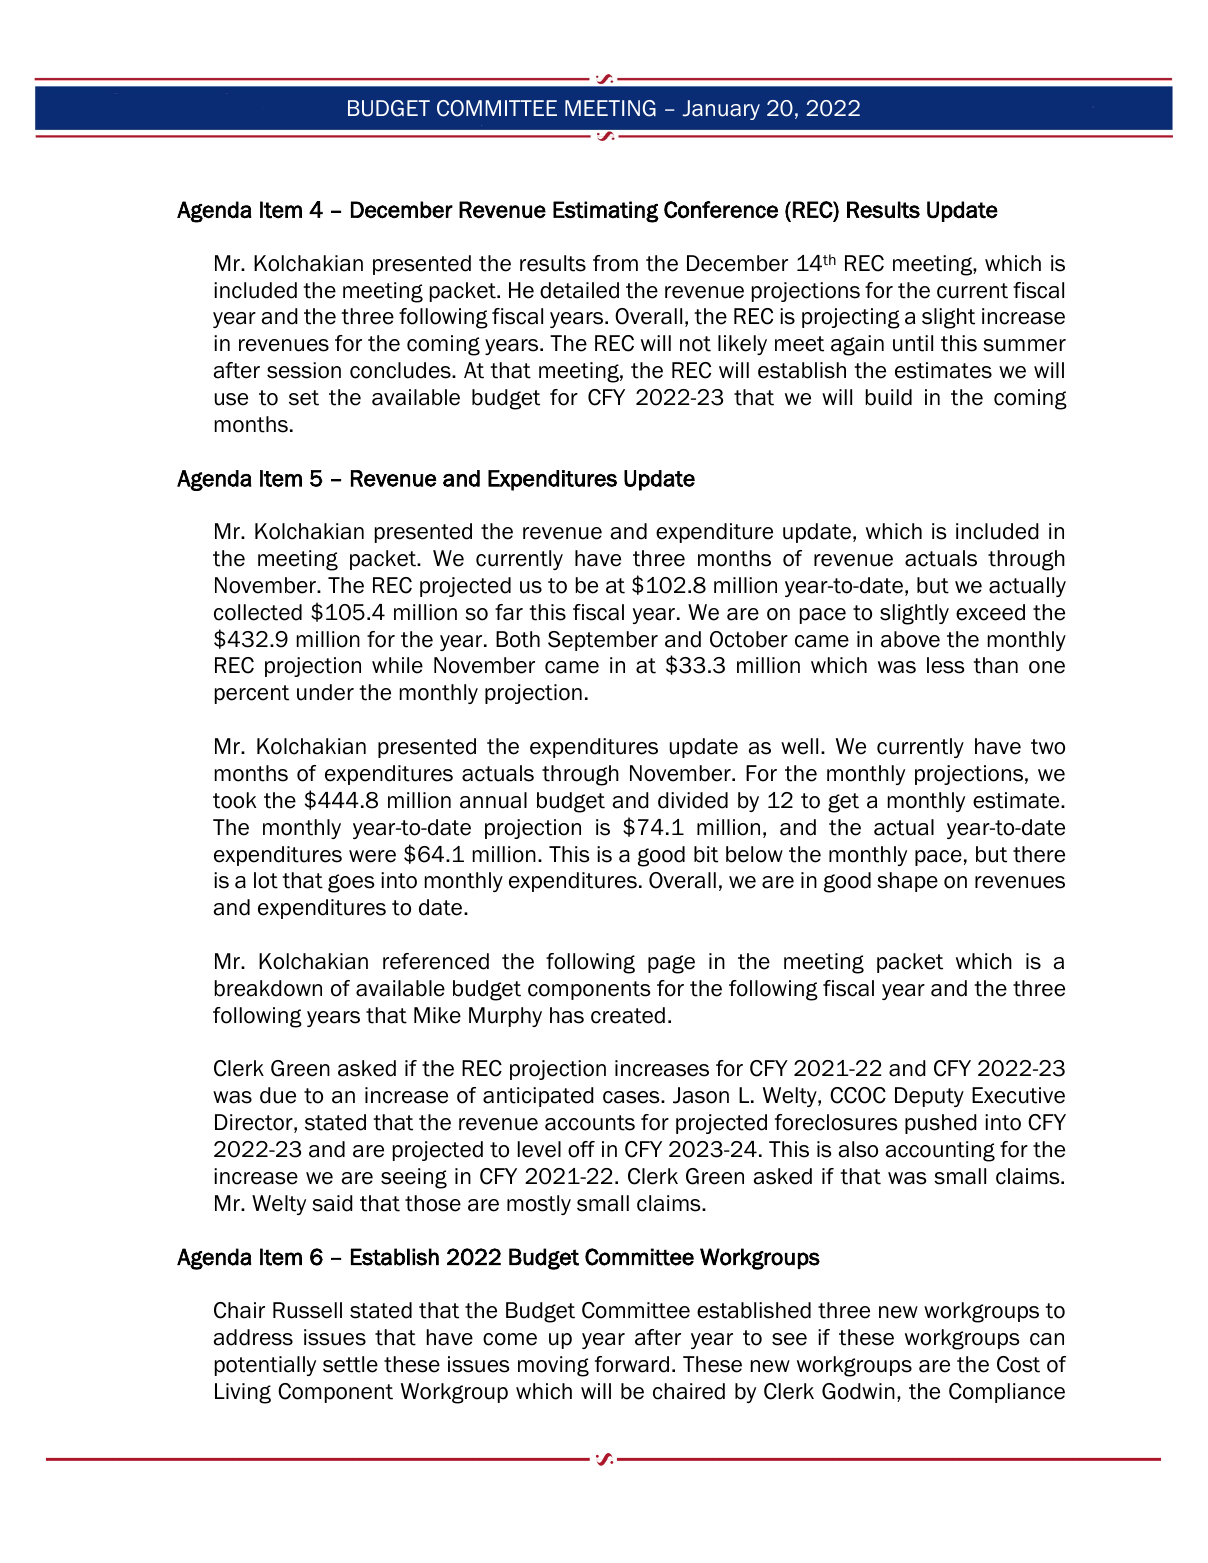  Describe the element at coordinates (350, 1364) in the page. I see `settle` at that location.
